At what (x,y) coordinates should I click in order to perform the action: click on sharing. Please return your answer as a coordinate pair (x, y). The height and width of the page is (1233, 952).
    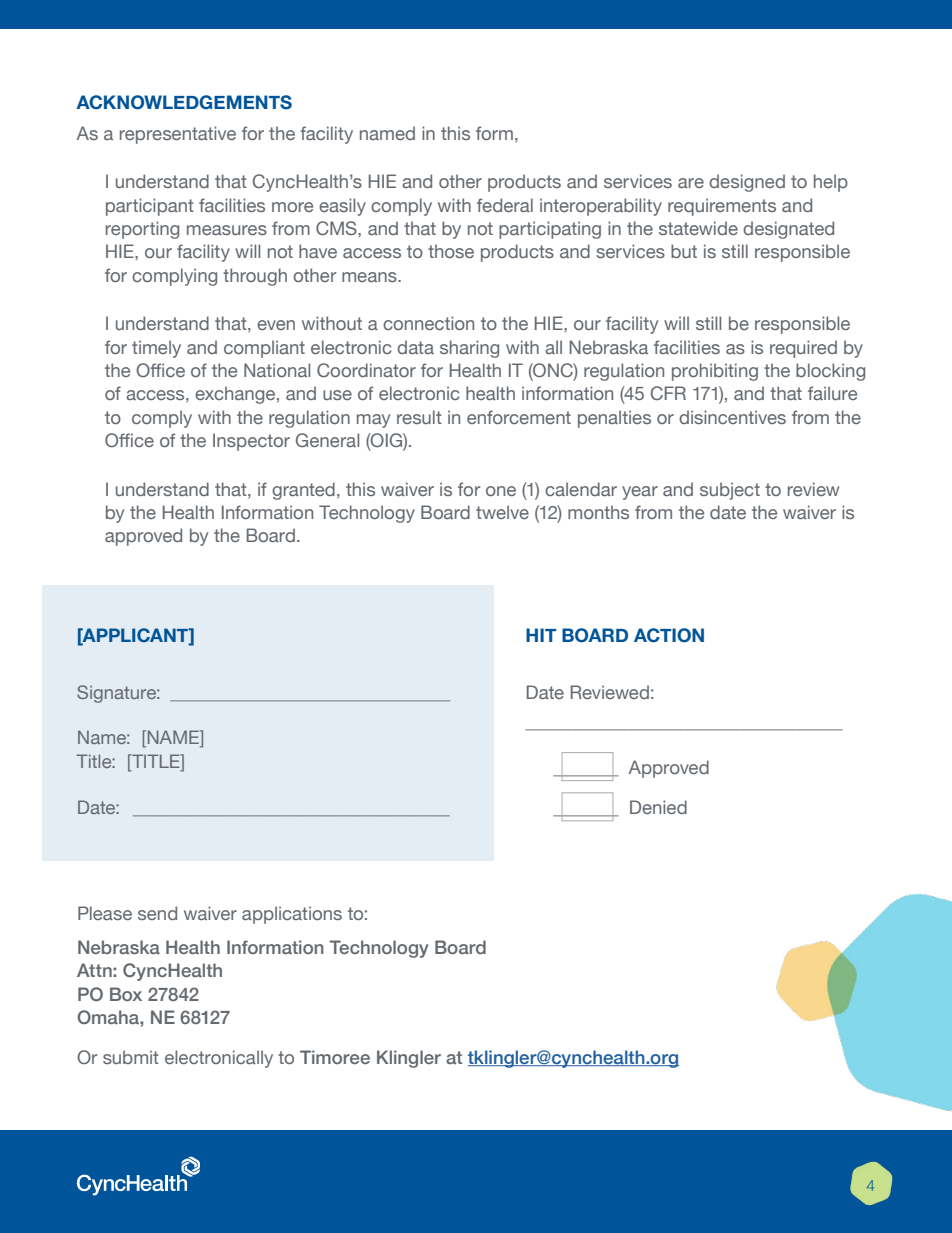
    Looking at the image, I should click on (469, 349).
